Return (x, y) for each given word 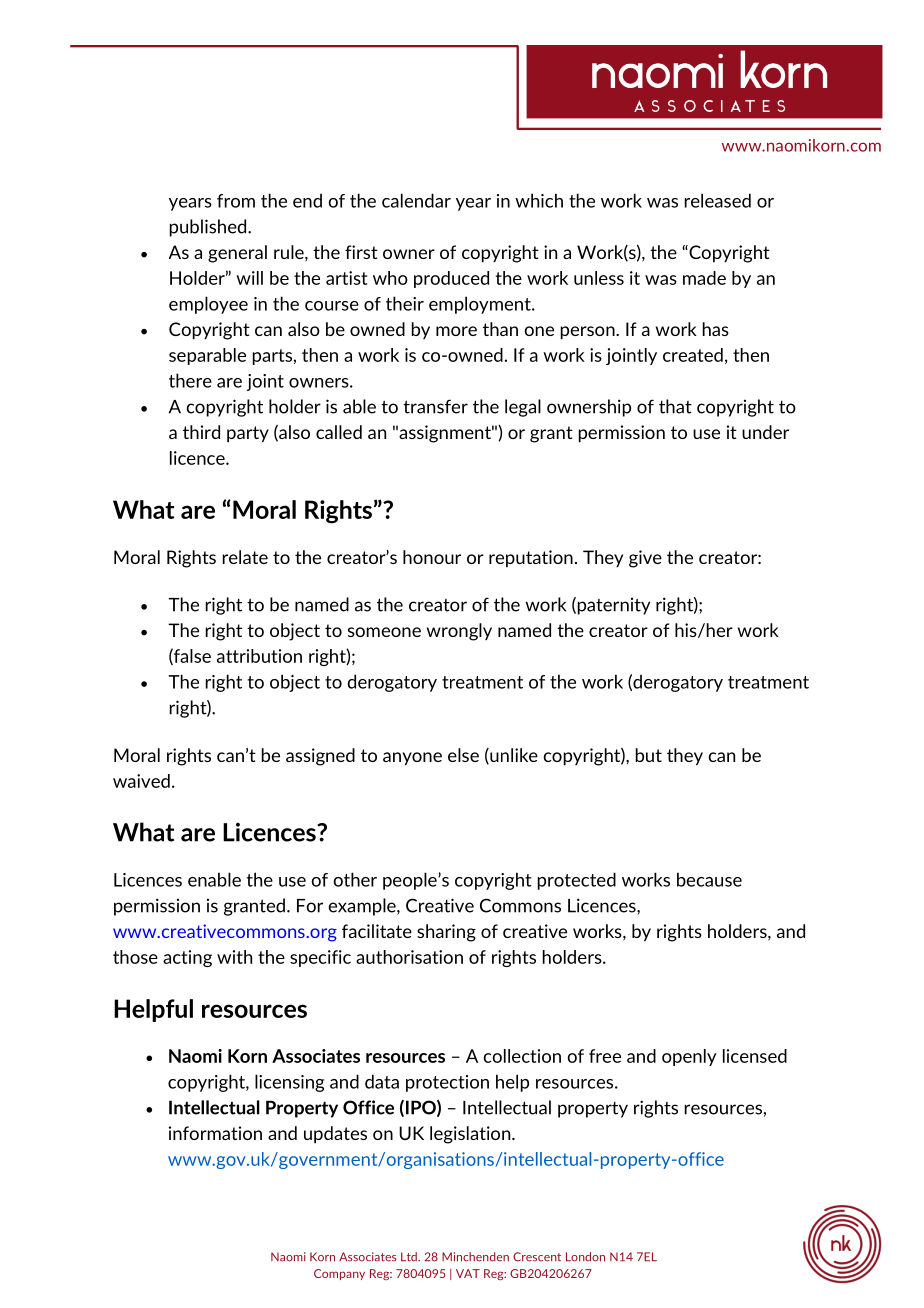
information (215, 1133)
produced (451, 279)
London (585, 1257)
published (209, 228)
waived (141, 781)
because (709, 879)
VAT (468, 1273)
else (463, 755)
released (718, 200)
